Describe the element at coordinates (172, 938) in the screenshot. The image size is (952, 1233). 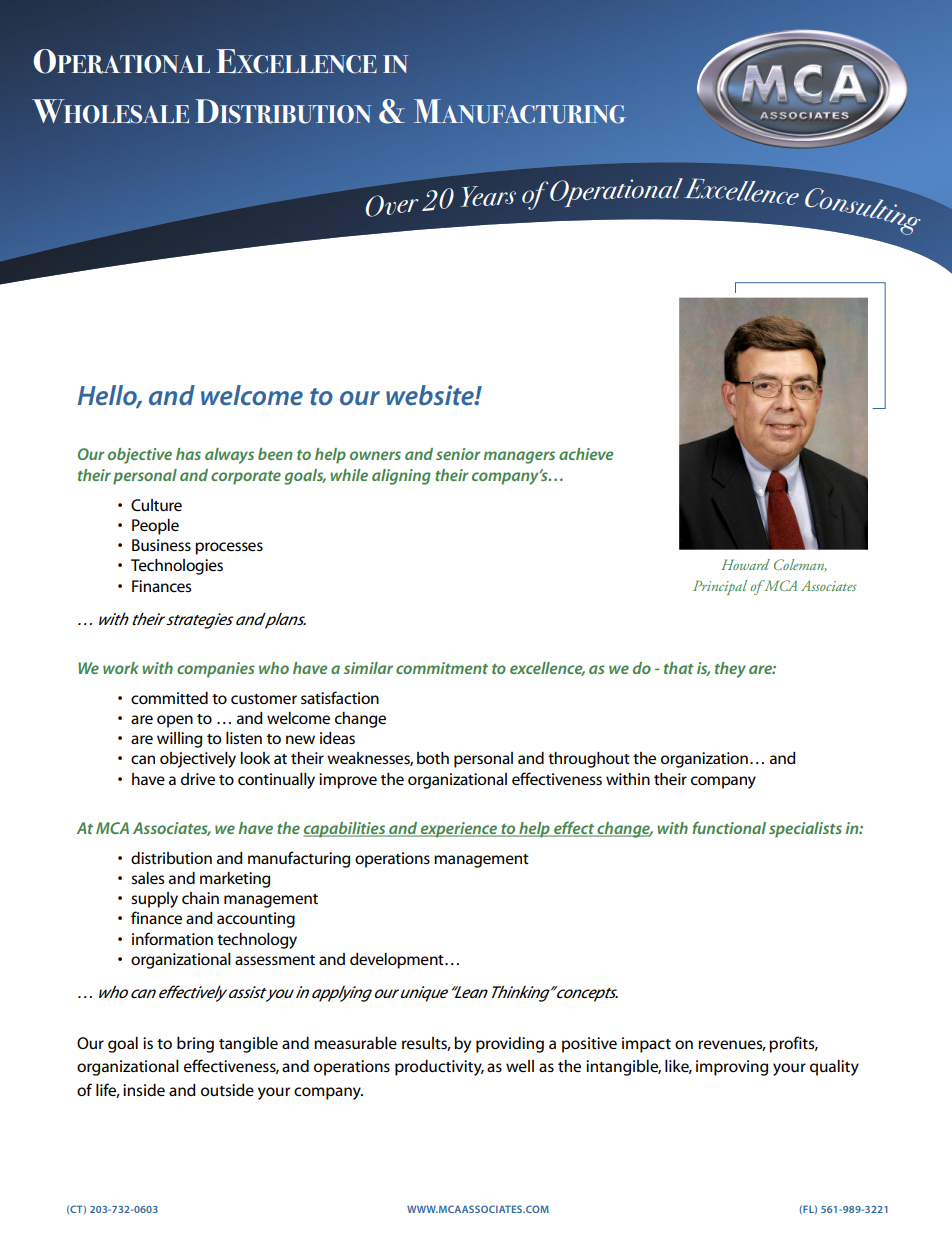
I see `information` at that location.
